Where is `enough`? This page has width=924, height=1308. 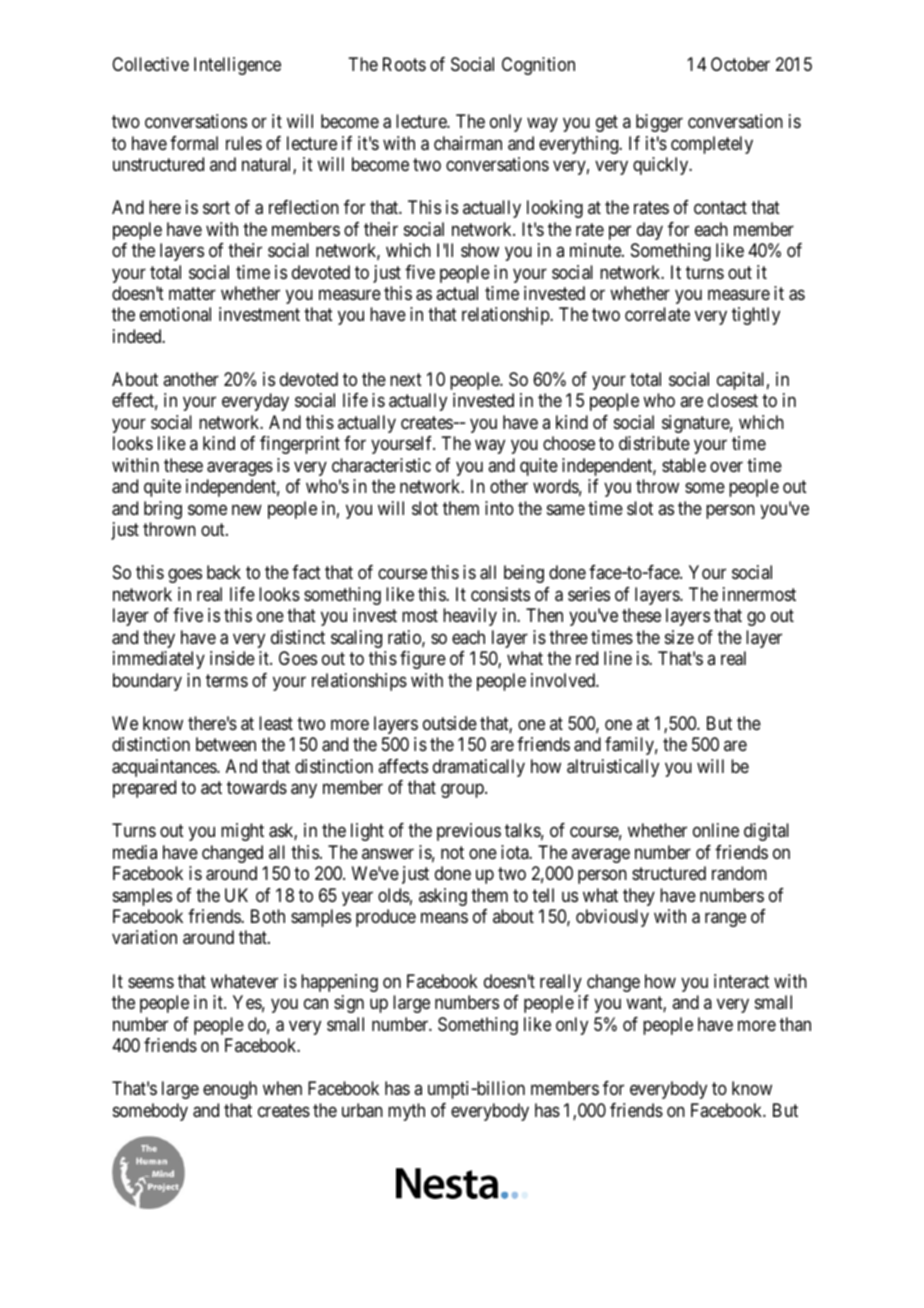
enough is located at coordinates (230, 1090).
